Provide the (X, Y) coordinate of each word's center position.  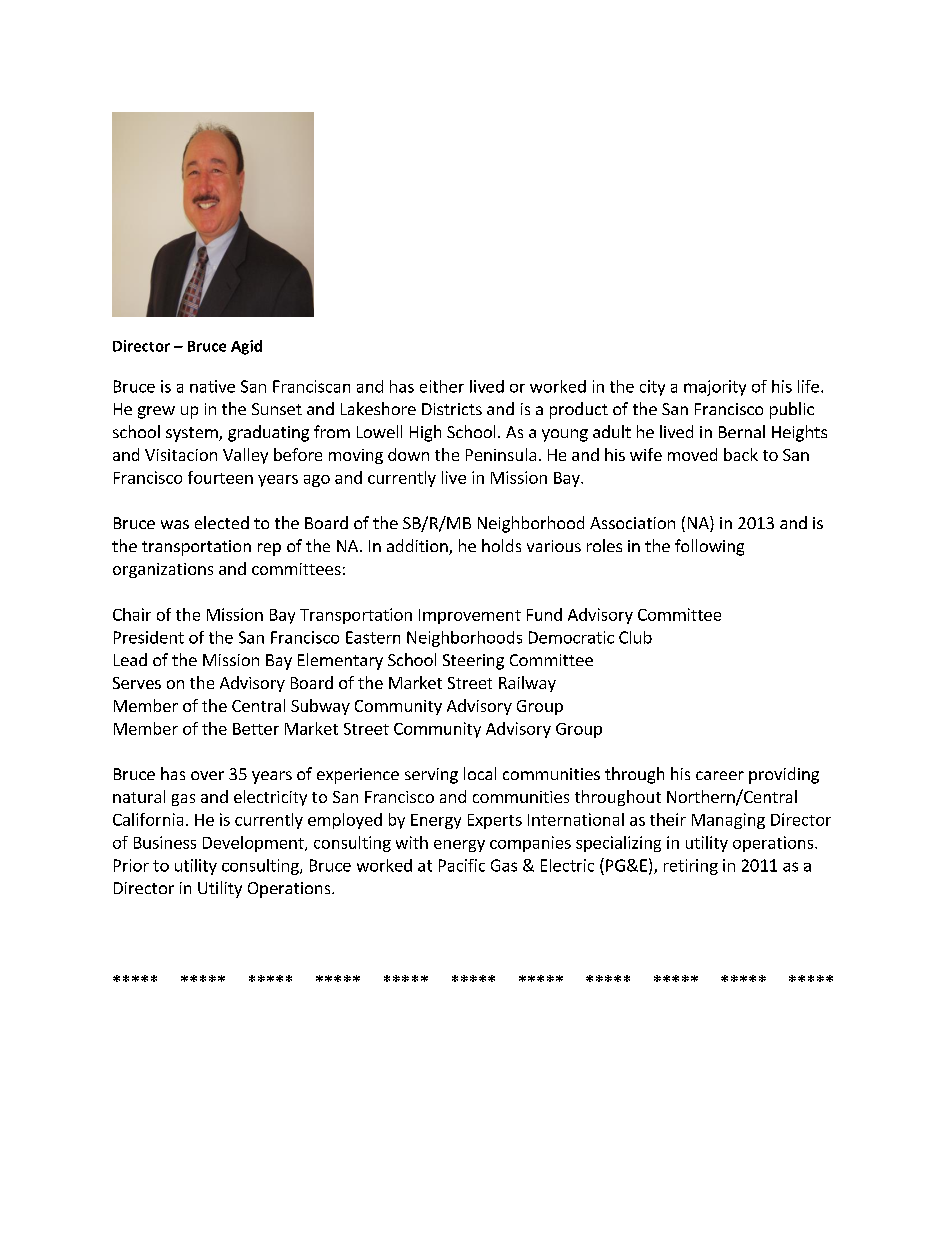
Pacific (462, 865)
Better (256, 729)
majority (715, 388)
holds (501, 545)
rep (269, 549)
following (709, 547)
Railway (527, 684)
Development (254, 844)
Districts (452, 409)
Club (635, 637)
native (212, 386)
